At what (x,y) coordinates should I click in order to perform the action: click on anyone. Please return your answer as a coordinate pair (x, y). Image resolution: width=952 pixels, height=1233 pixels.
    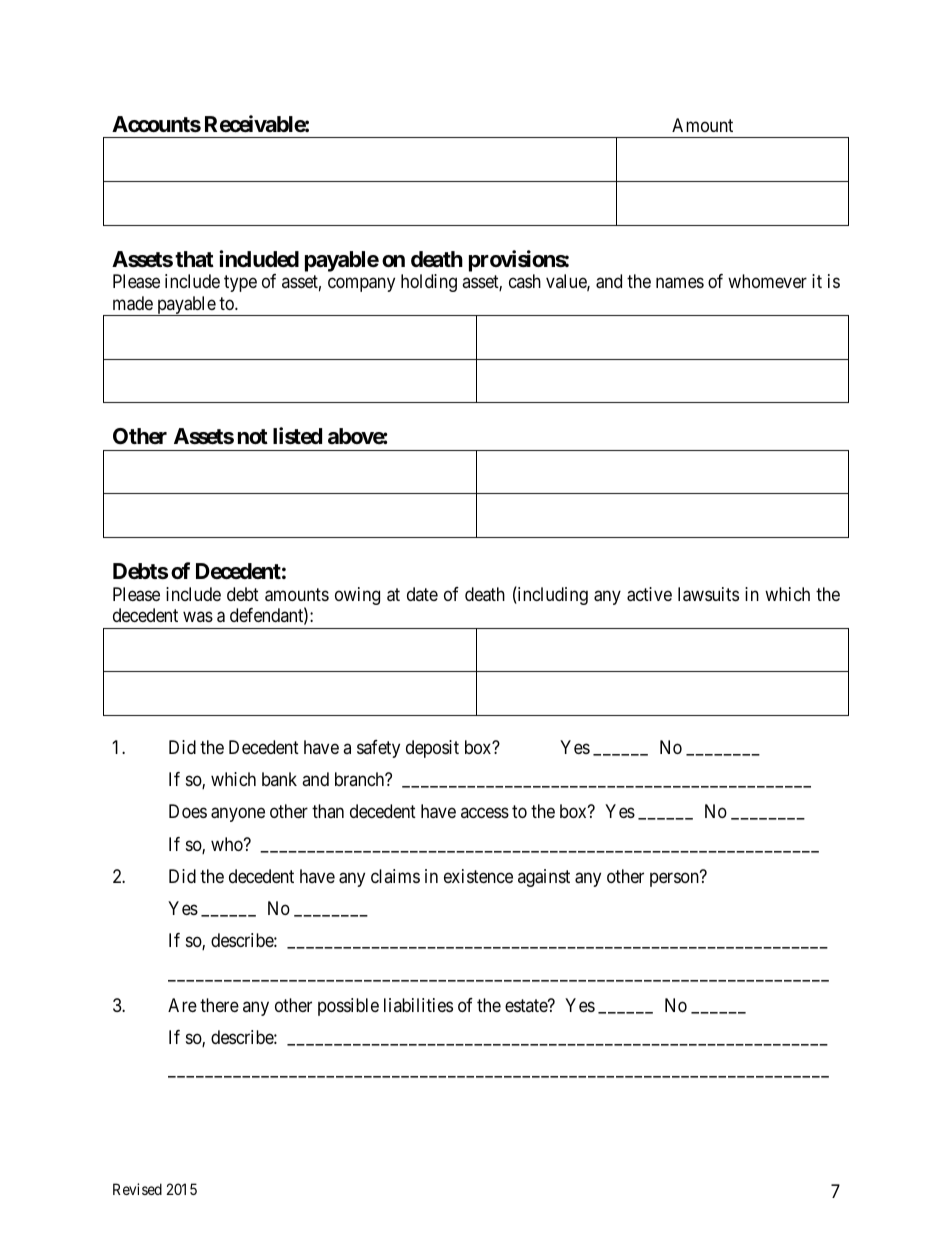
    Looking at the image, I should click on (238, 815).
